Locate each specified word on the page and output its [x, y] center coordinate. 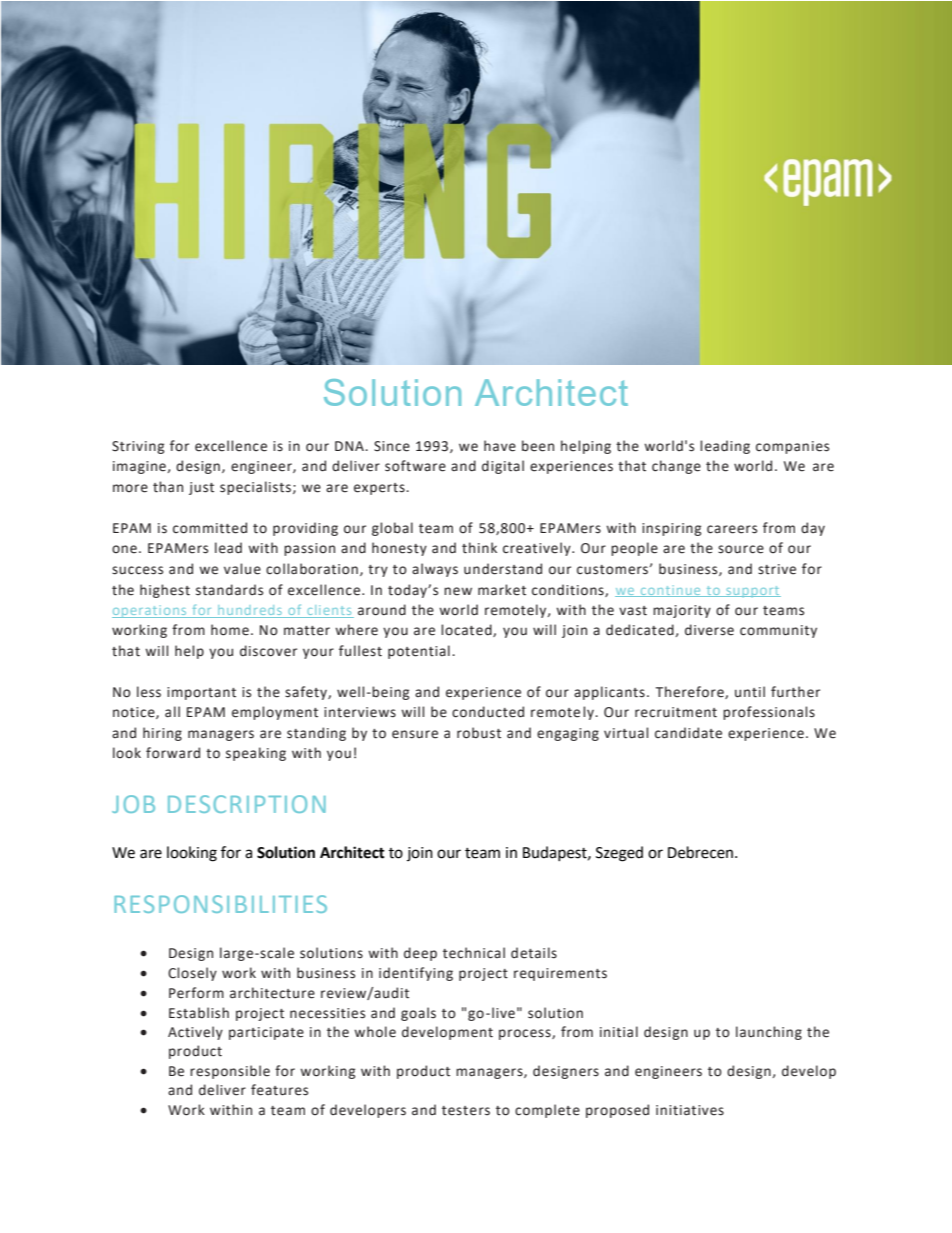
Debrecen [702, 852]
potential [419, 652]
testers [466, 1111]
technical [474, 953]
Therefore [691, 692]
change [676, 467]
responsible [230, 1072]
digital [503, 467]
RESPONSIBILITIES [220, 904]
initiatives [690, 1110]
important [201, 693]
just [201, 488]
